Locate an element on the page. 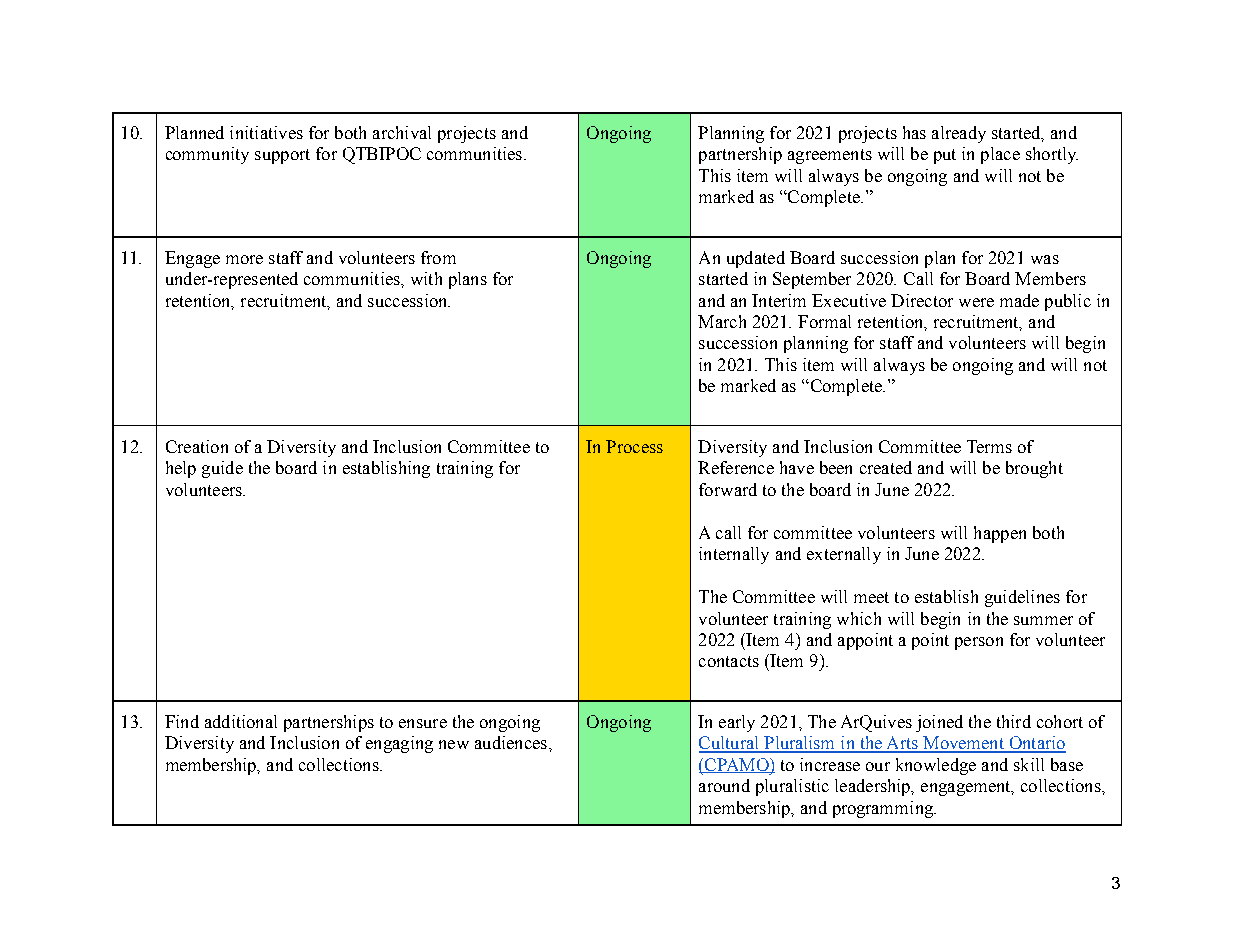  more is located at coordinates (244, 259).
